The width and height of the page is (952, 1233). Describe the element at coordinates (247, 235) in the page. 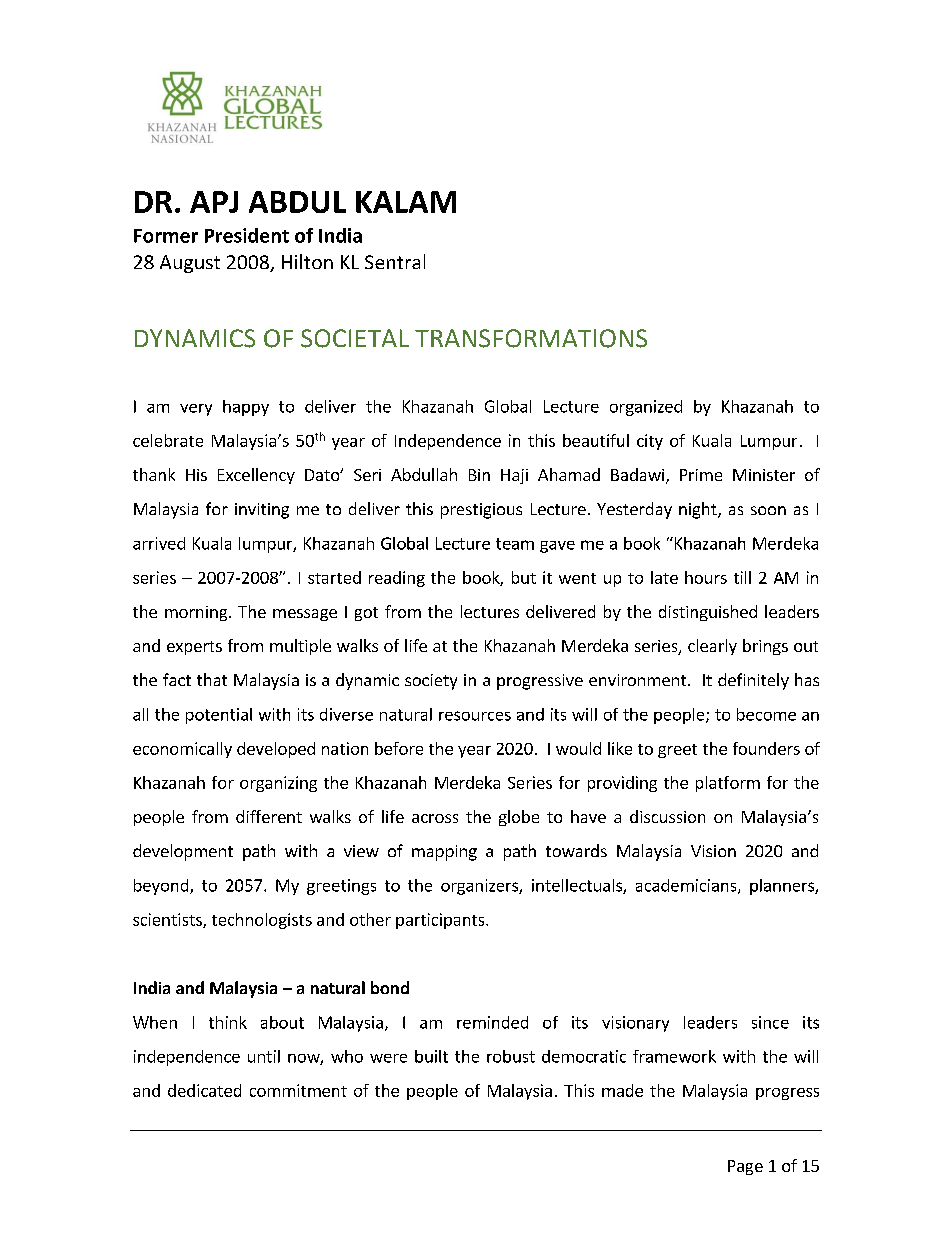

I see `President` at that location.
